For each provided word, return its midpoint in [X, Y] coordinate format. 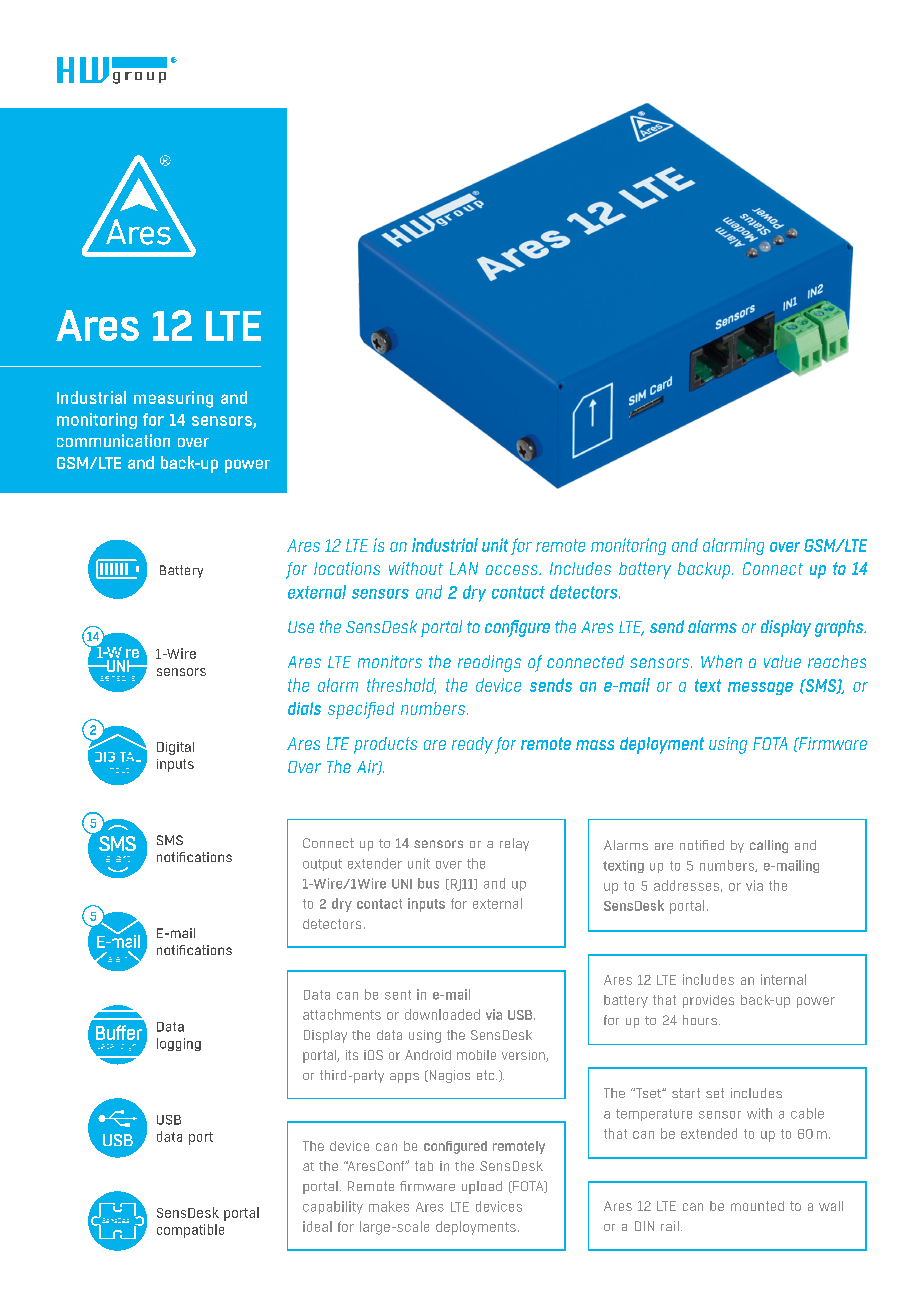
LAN [464, 568]
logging [179, 1044]
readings [489, 663]
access [513, 570]
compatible [190, 1231]
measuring [173, 399]
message [760, 688]
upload [482, 1187]
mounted [757, 1206]
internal [783, 979]
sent [398, 995]
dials [304, 708]
